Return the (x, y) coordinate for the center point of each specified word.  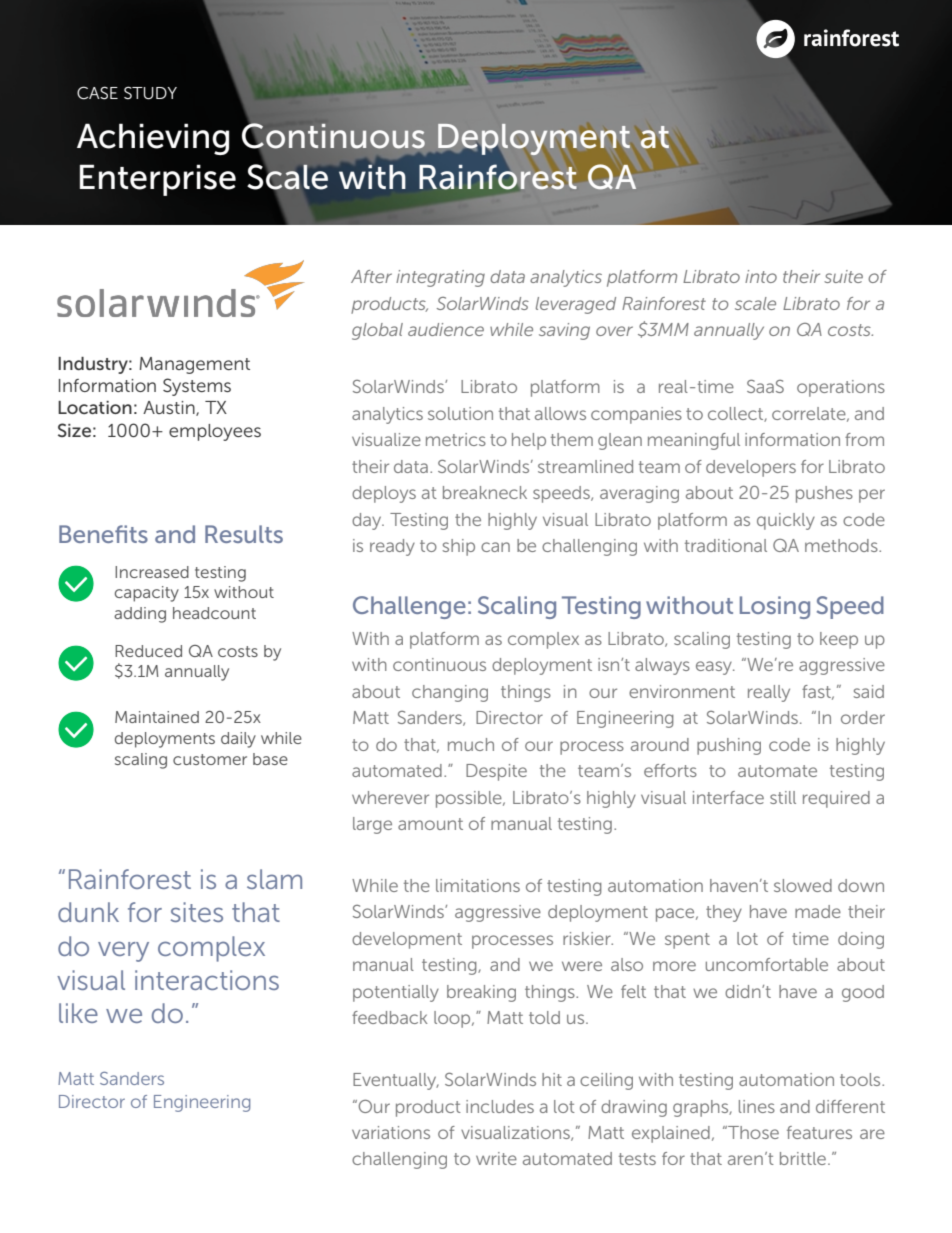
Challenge (409, 607)
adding (140, 615)
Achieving (153, 139)
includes (500, 1106)
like (78, 1013)
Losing (775, 607)
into (761, 276)
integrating (440, 278)
